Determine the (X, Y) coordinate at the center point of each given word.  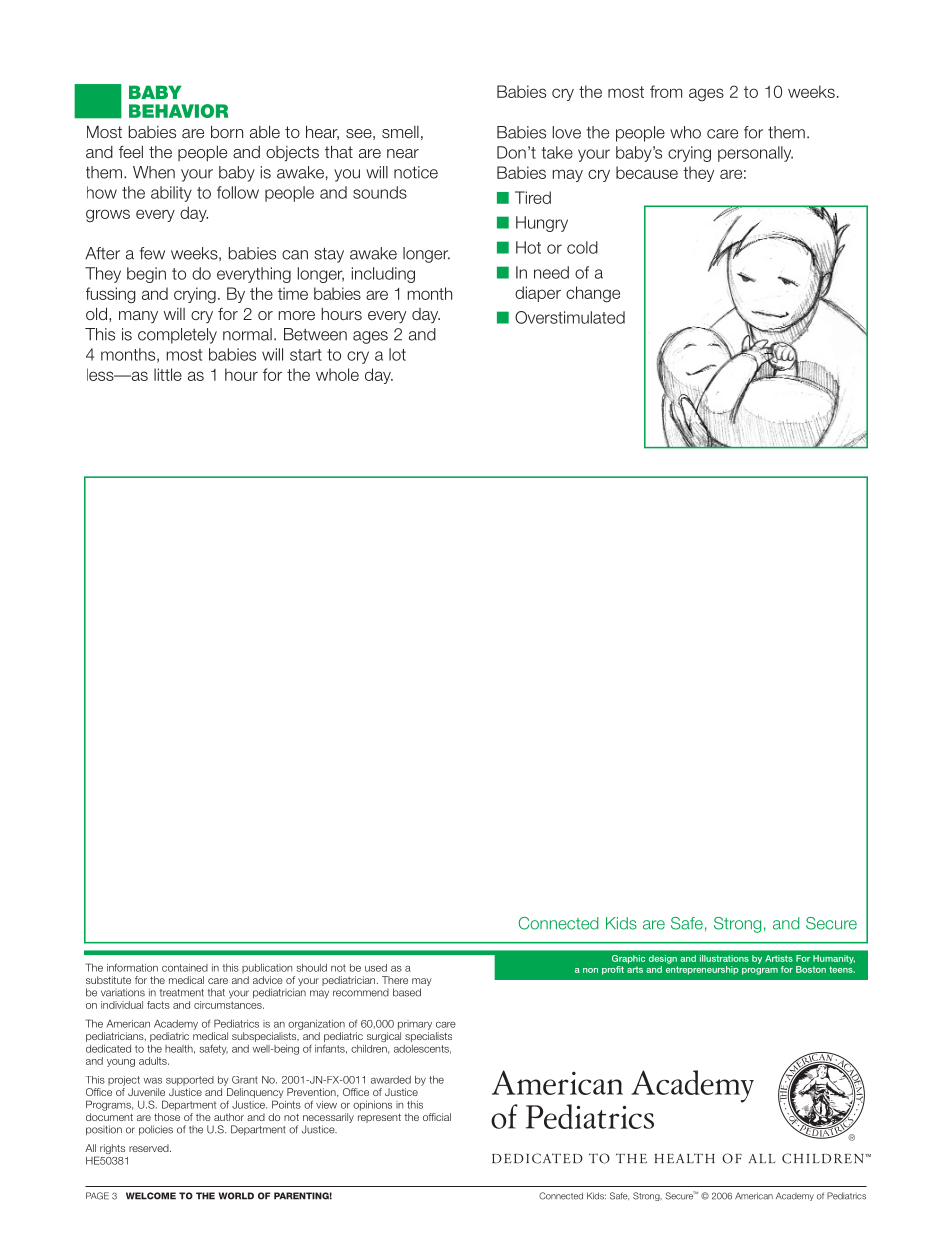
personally (755, 154)
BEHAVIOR (178, 111)
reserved (150, 1148)
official (437, 1117)
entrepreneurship (702, 970)
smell (400, 132)
